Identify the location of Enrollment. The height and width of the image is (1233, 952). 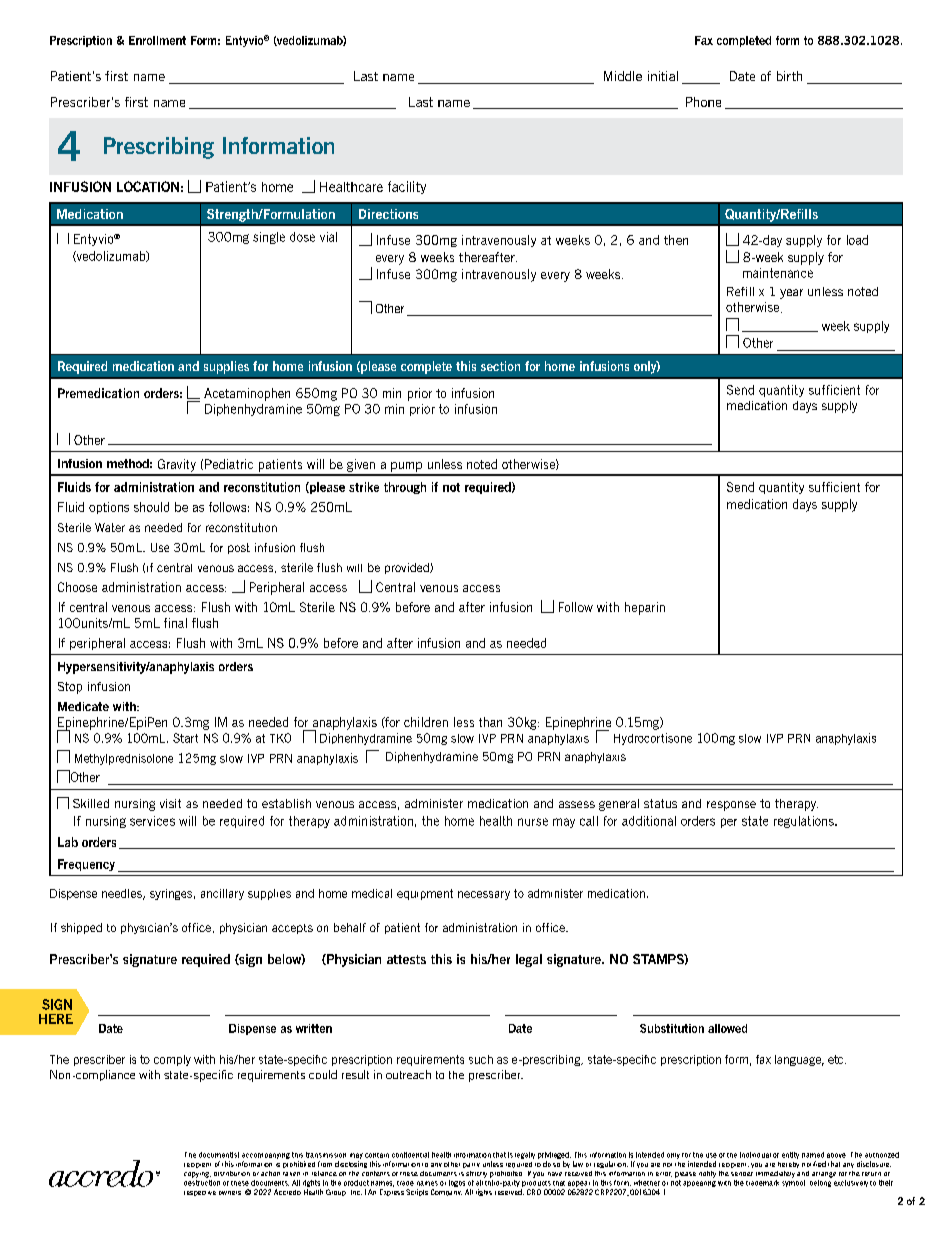
(157, 40).
